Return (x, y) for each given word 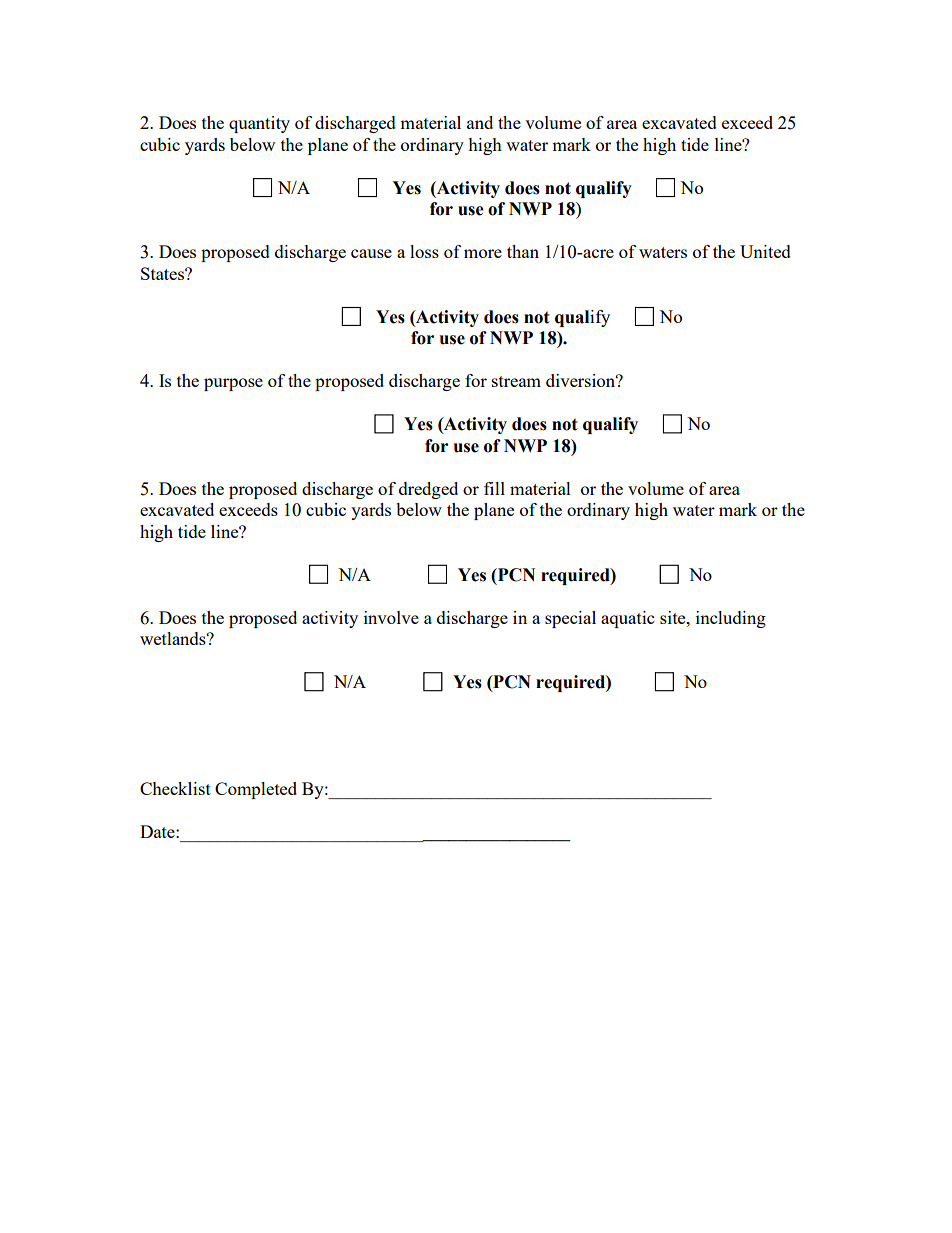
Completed (256, 790)
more (483, 253)
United (765, 251)
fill (494, 488)
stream (516, 381)
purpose (233, 384)
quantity (259, 124)
